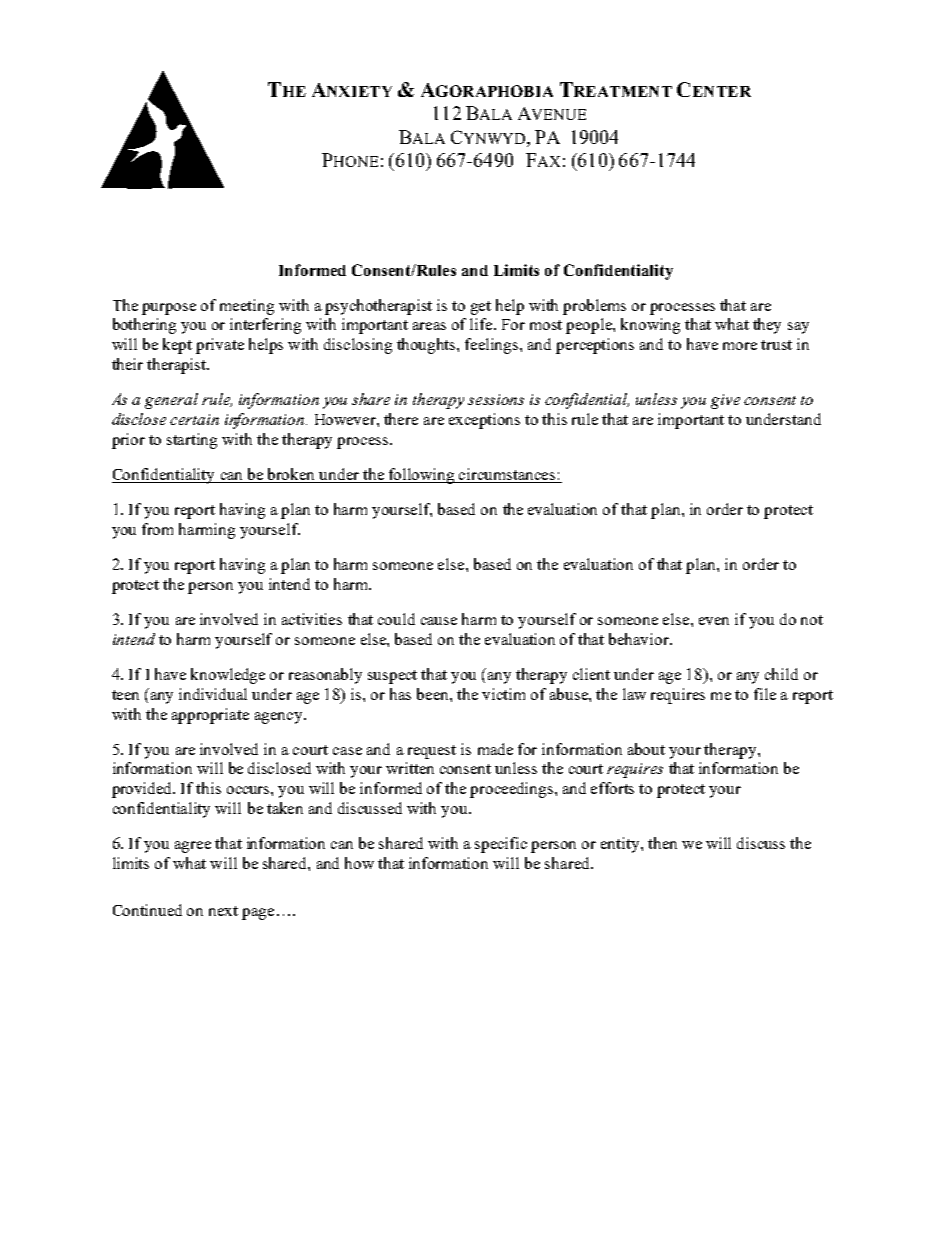  Describe the element at coordinates (220, 346) in the screenshot. I see `private` at that location.
